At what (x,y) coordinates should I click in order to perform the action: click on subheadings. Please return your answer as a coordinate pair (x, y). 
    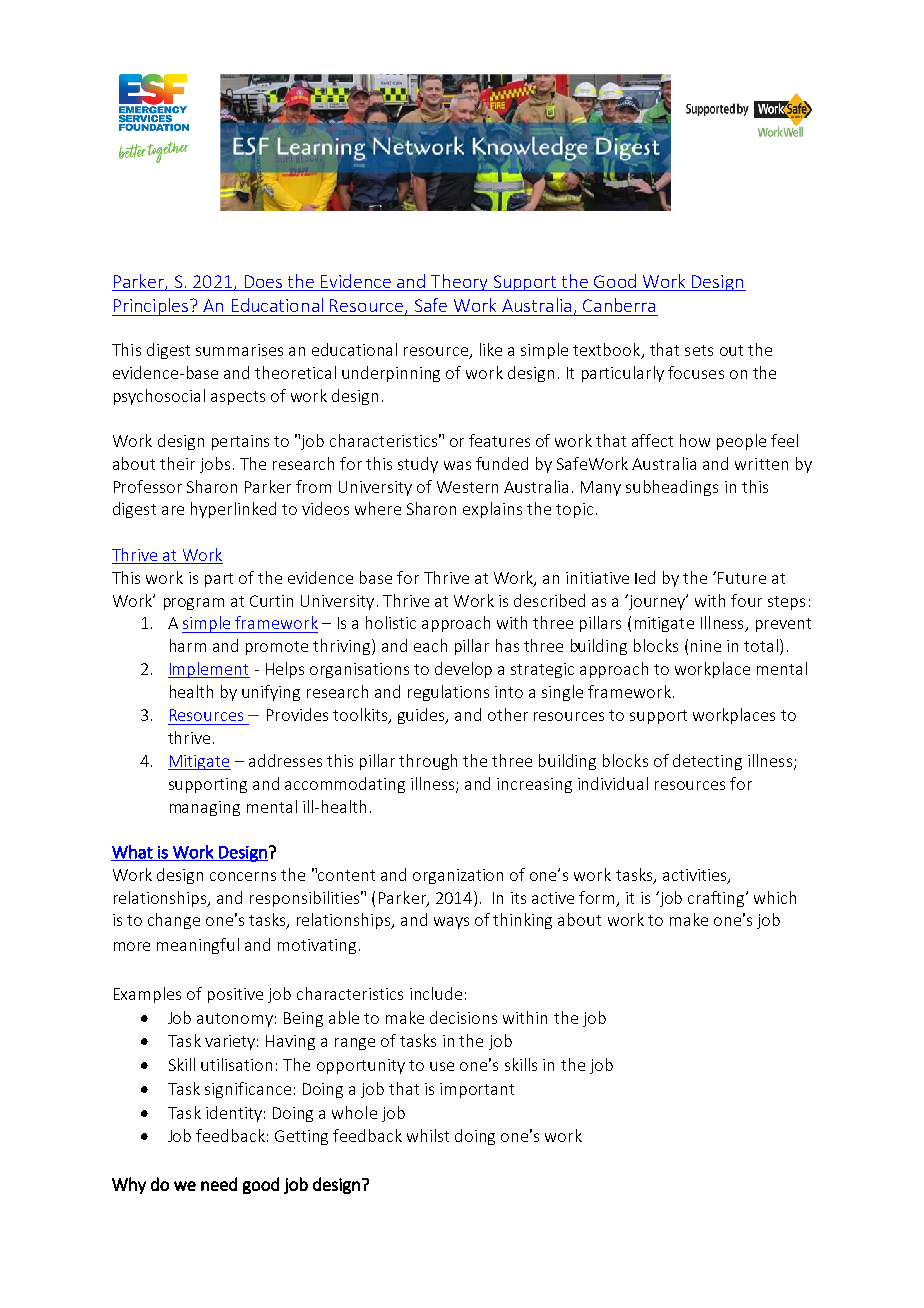
    Looking at the image, I should click on (672, 488).
